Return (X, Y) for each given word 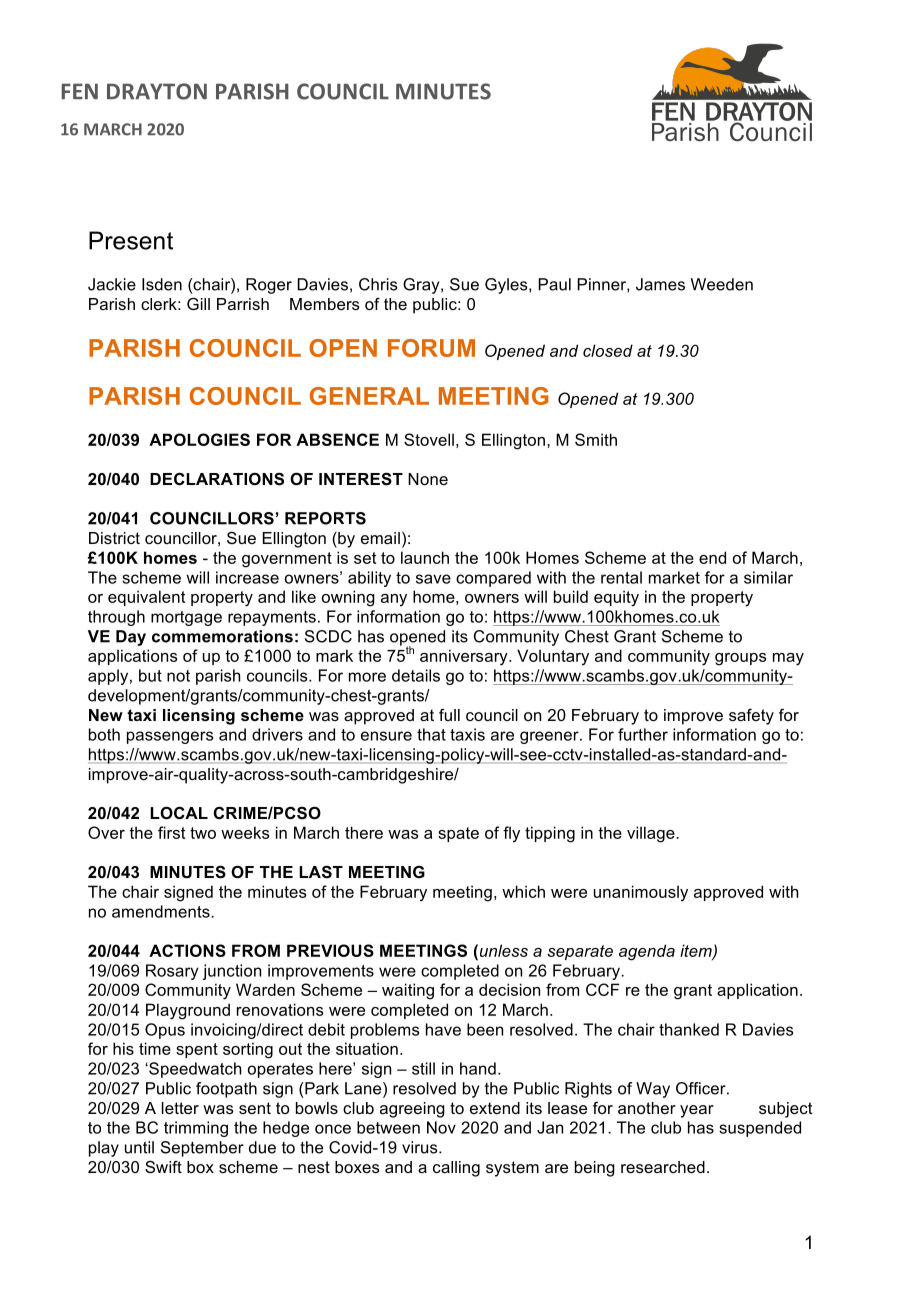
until (139, 1147)
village (652, 834)
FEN (79, 91)
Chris (378, 284)
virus (421, 1147)
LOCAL (179, 812)
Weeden (722, 284)
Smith (596, 439)
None (428, 479)
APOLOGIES (199, 439)
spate (458, 834)
